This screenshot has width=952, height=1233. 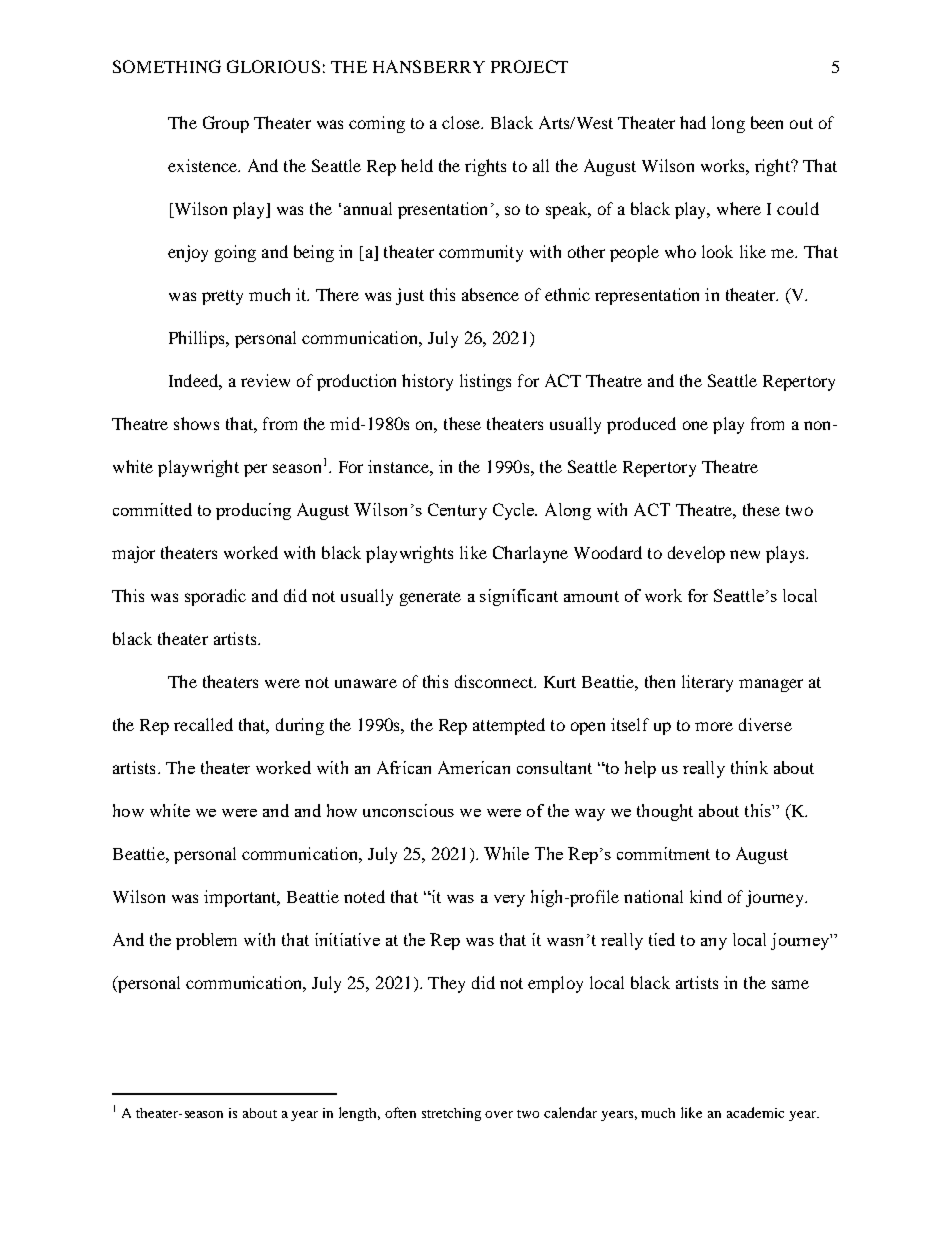 I want to click on generate, so click(x=430, y=598).
